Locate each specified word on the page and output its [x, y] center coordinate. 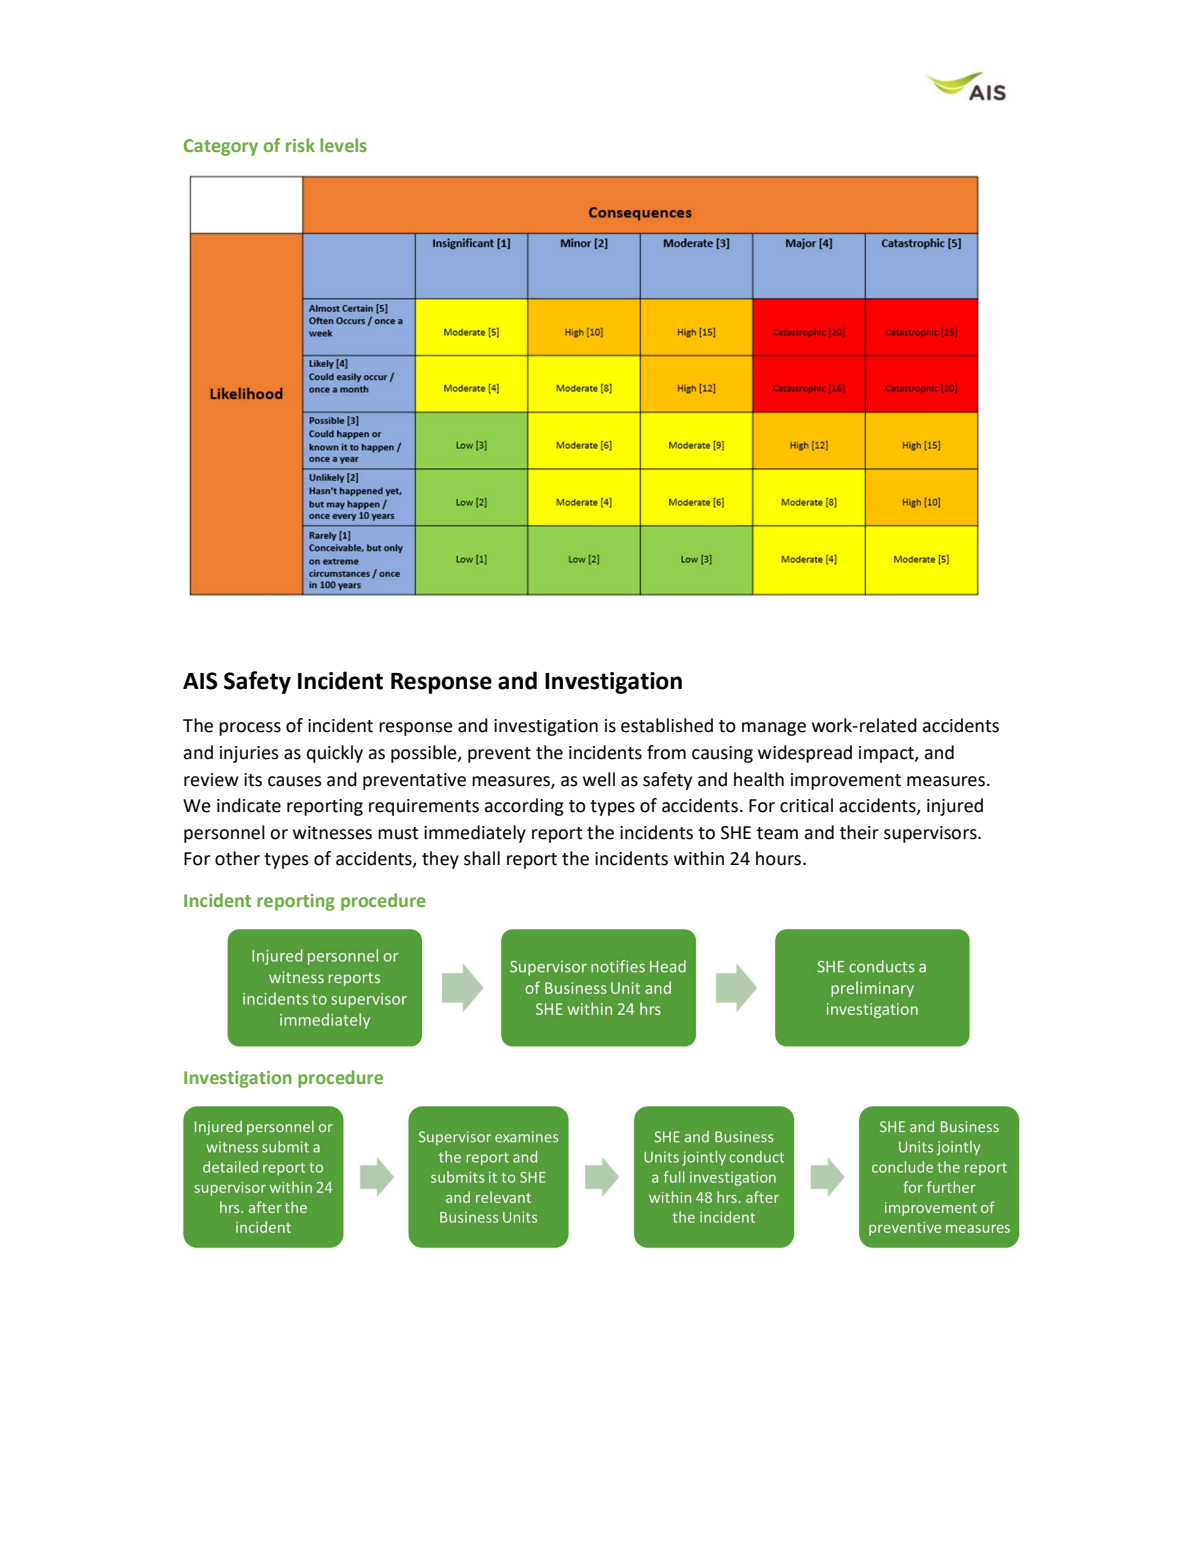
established [667, 725]
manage [774, 729]
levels [343, 145]
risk [300, 145]
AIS [200, 681]
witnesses [332, 833]
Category [221, 147]
